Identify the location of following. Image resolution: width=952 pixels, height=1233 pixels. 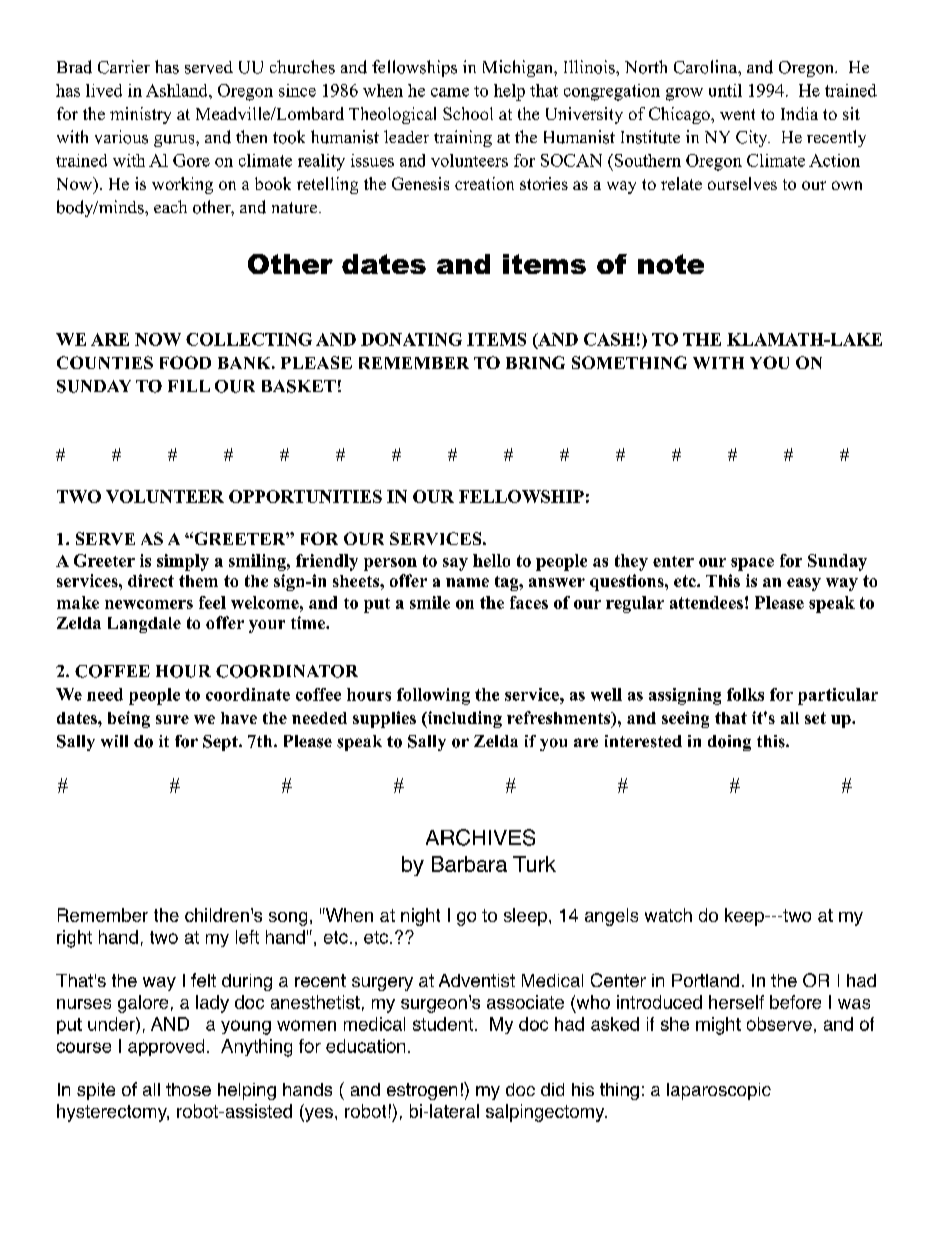
(433, 696).
